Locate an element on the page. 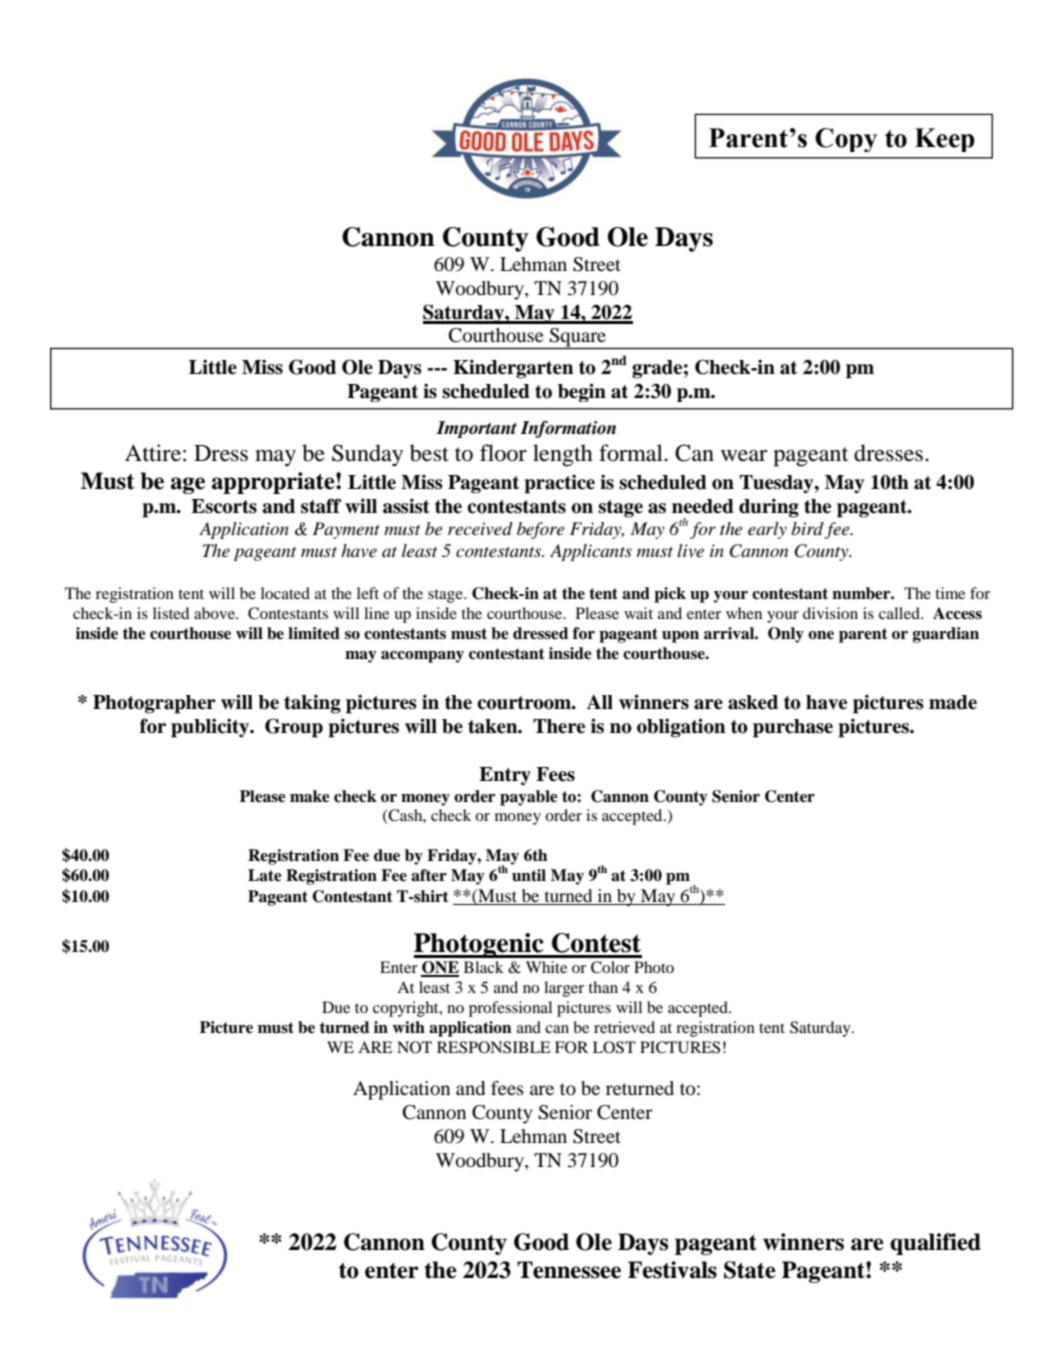 This image has width=1055, height=1365. Late is located at coordinates (265, 875).
